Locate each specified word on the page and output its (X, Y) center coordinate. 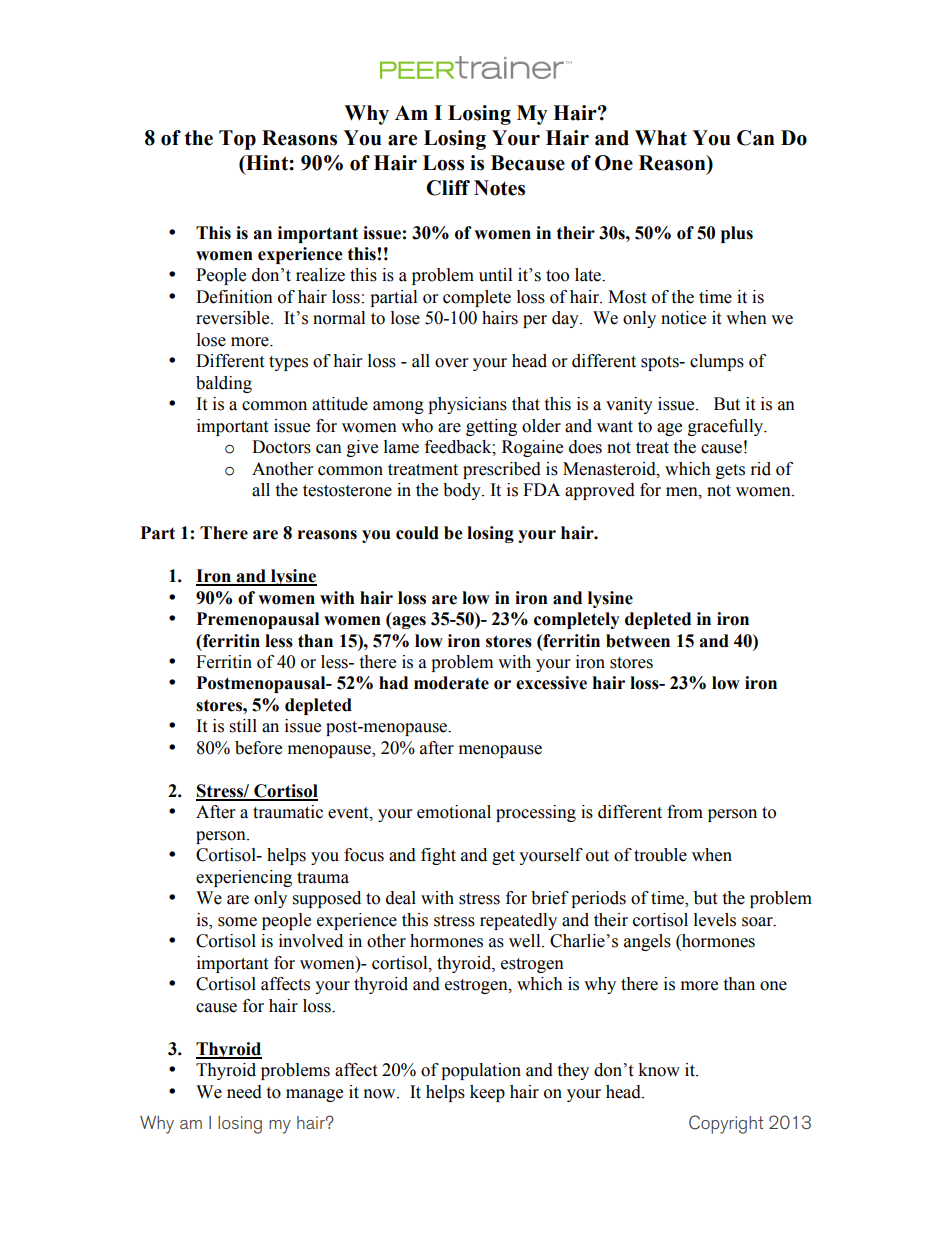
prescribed (502, 470)
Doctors (281, 447)
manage (314, 1095)
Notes (499, 188)
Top (237, 140)
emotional (454, 812)
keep (487, 1093)
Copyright (726, 1124)
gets (730, 471)
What (661, 138)
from (685, 812)
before (258, 748)
